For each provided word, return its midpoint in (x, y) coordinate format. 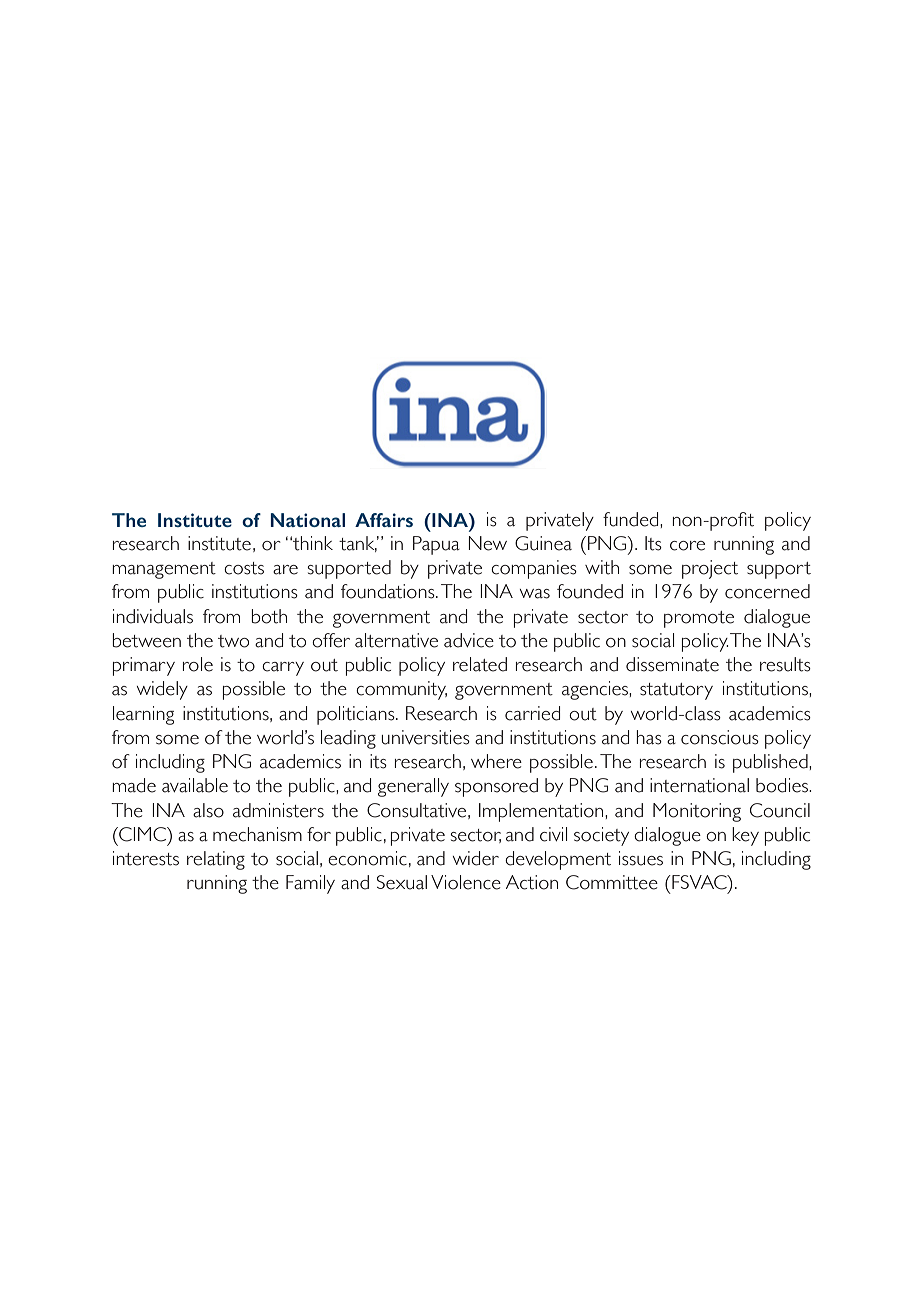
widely (162, 690)
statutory (676, 691)
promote (699, 619)
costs (244, 568)
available (195, 785)
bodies (783, 785)
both (269, 616)
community (401, 690)
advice (469, 640)
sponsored (496, 787)
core (687, 546)
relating (216, 860)
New (488, 543)
